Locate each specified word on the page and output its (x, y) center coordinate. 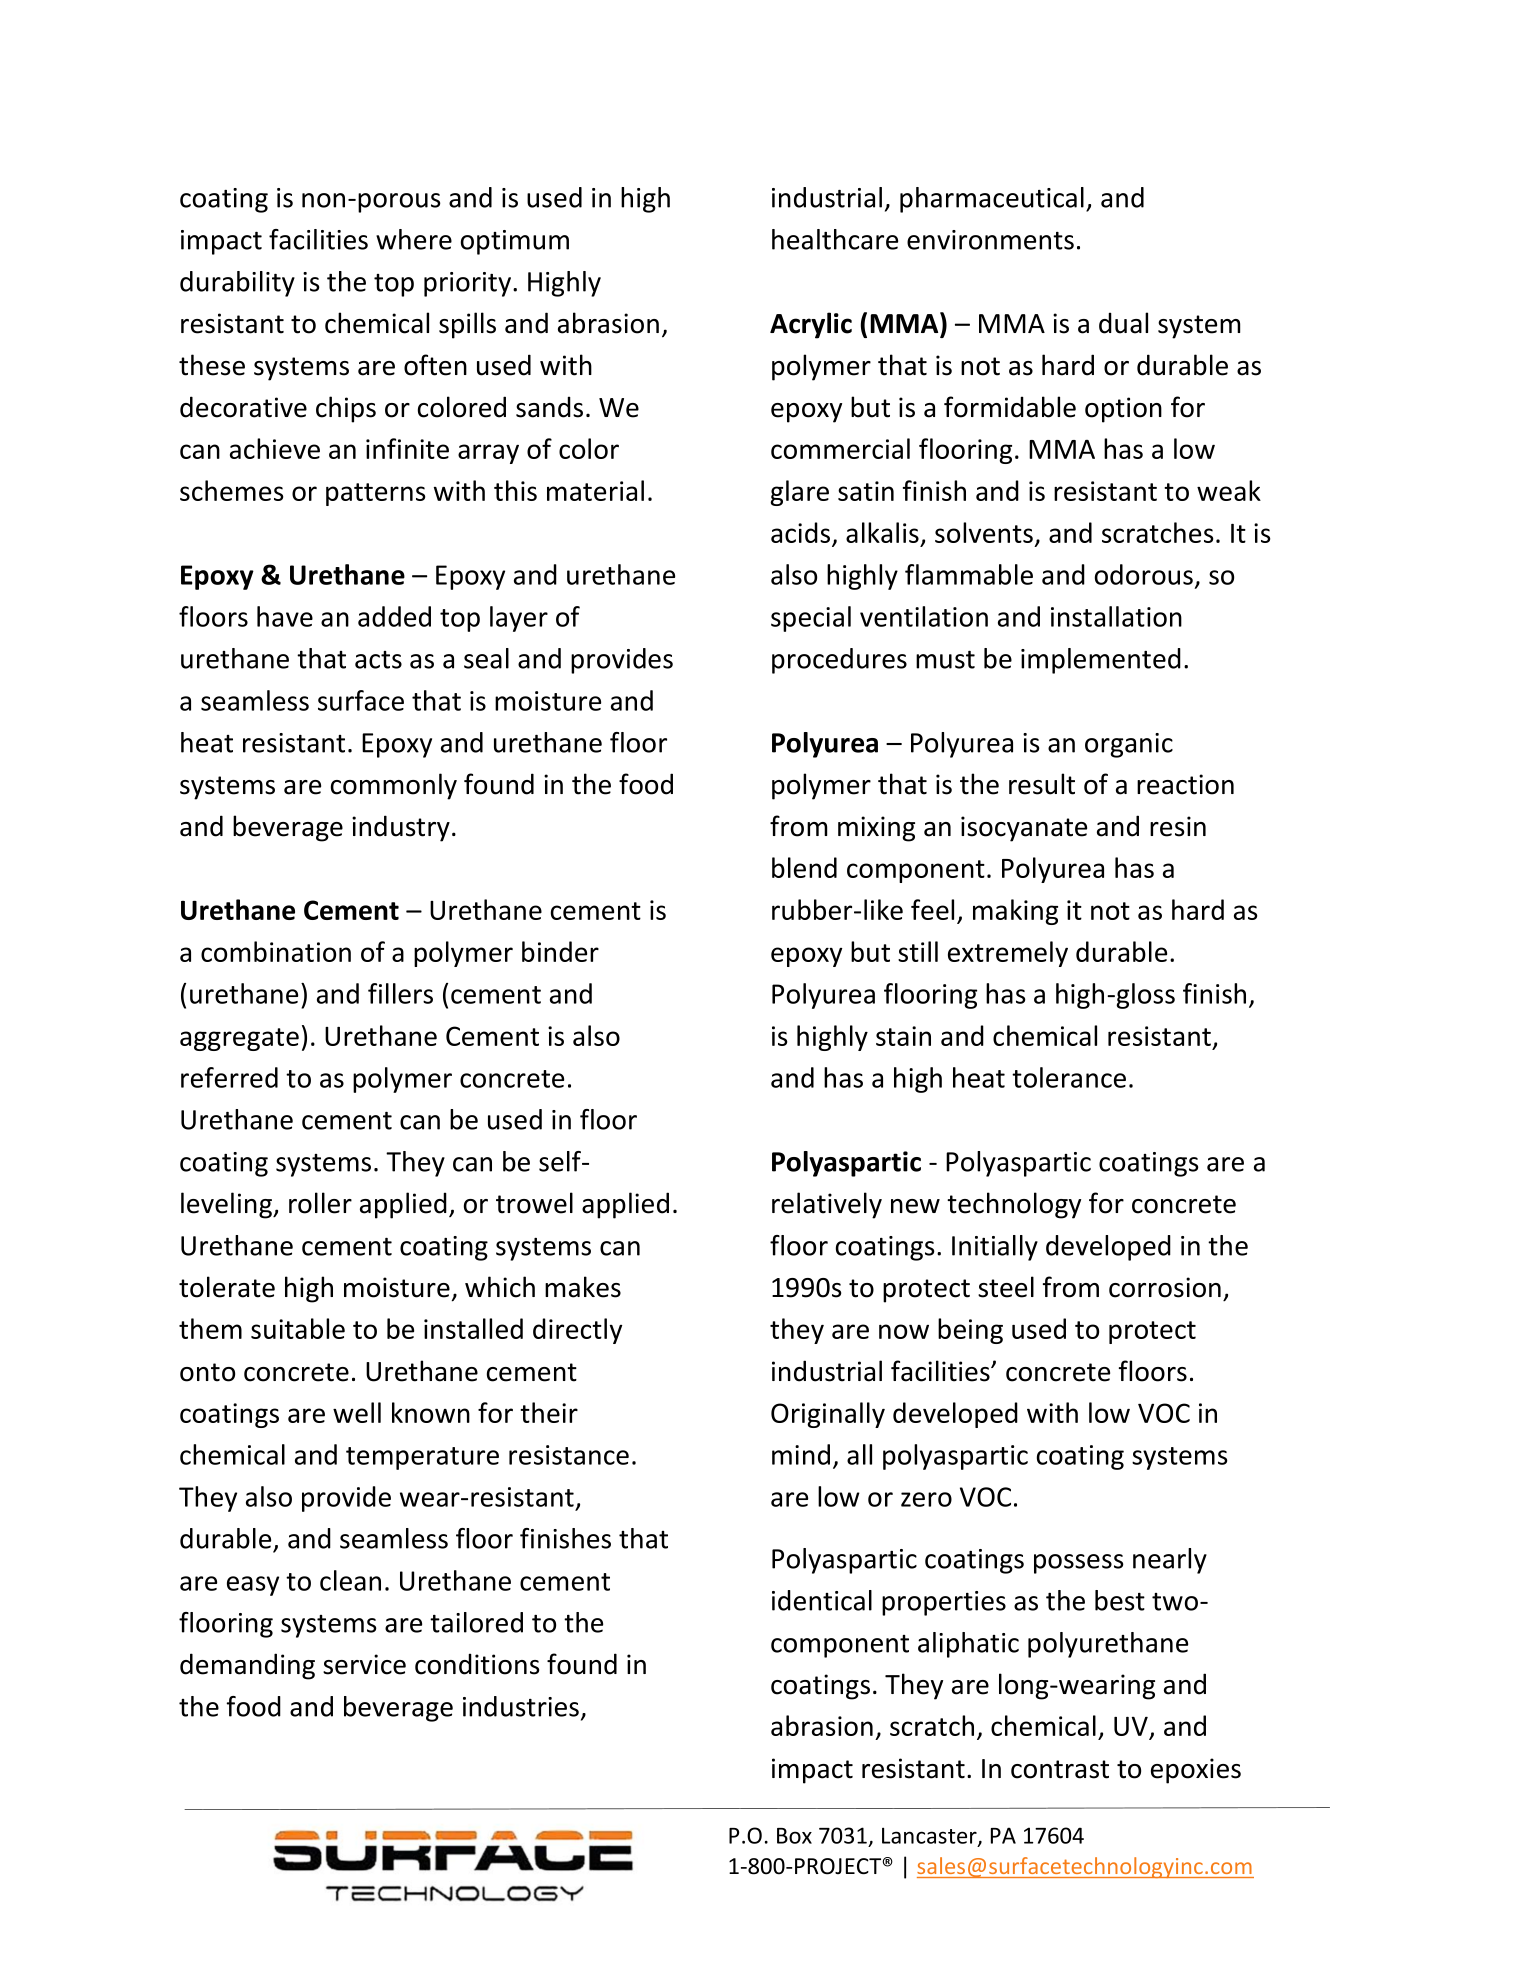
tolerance (1069, 1077)
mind (801, 1454)
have (285, 616)
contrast (1060, 1769)
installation (1116, 616)
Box (794, 1836)
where (414, 239)
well (357, 1412)
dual (1123, 323)
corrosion (1165, 1287)
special (811, 619)
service (364, 1664)
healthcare (835, 239)
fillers (400, 993)
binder (560, 951)
